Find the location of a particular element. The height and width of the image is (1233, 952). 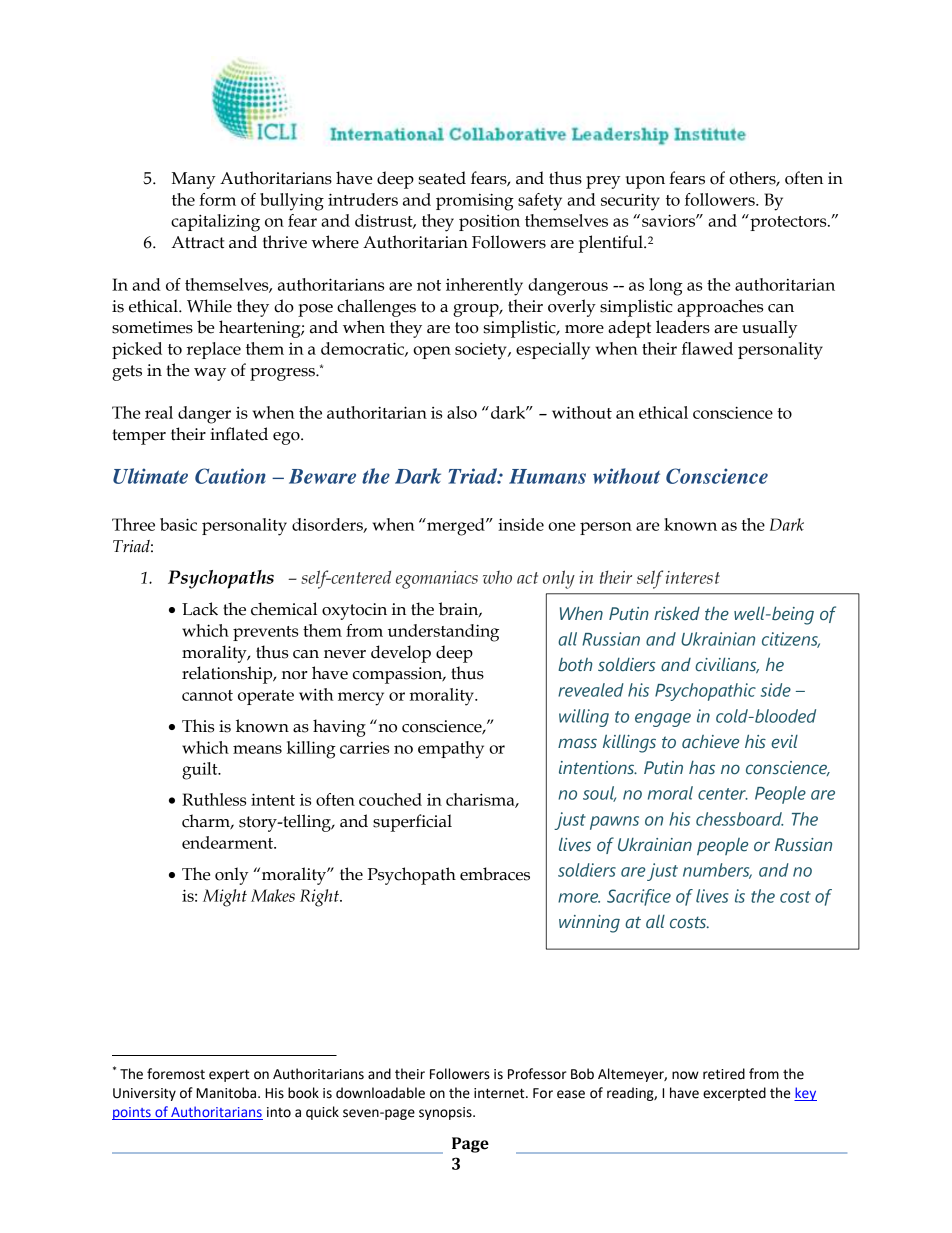

protectors is located at coordinates (788, 222).
